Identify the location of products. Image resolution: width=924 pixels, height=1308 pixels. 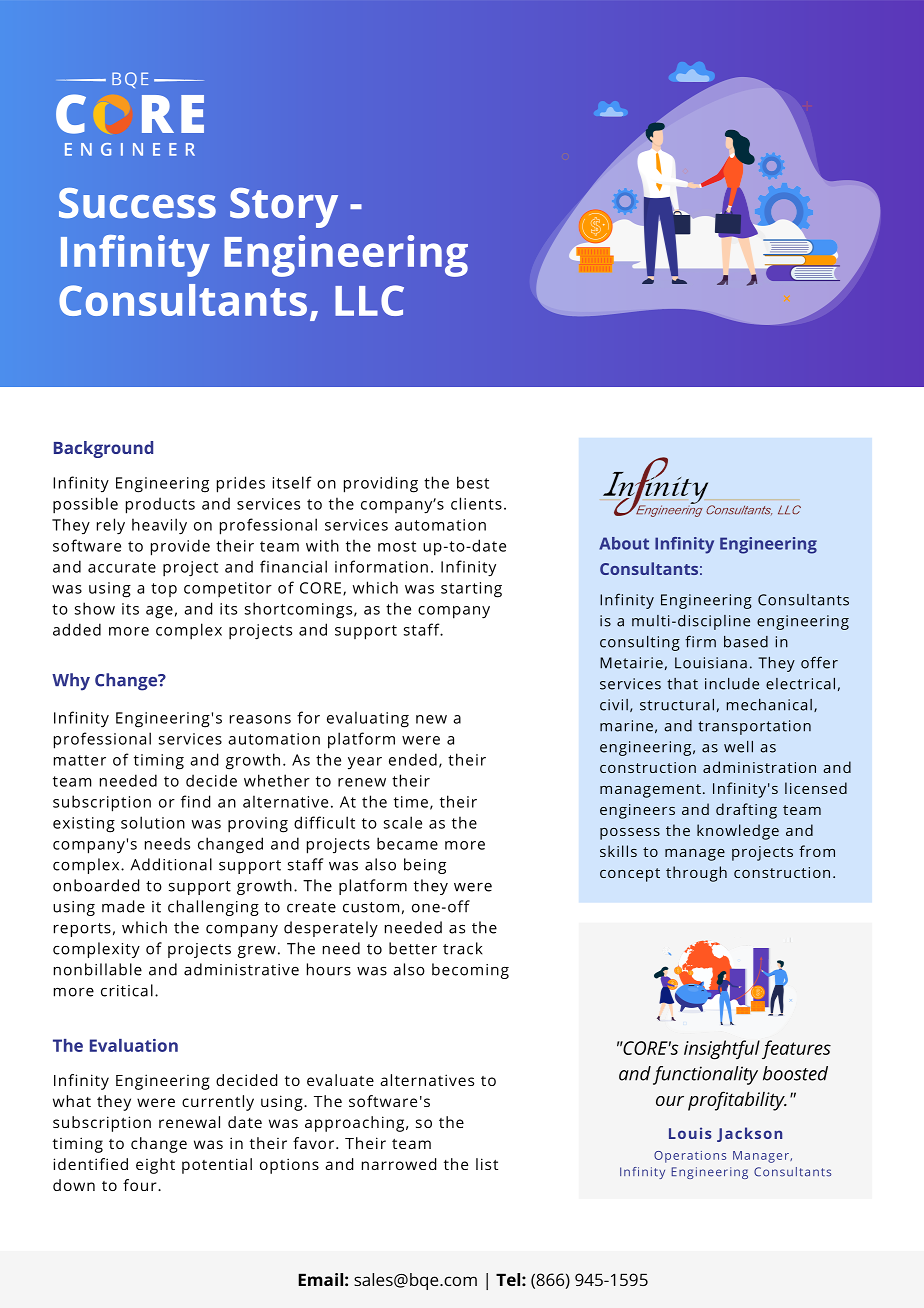
(160, 505).
